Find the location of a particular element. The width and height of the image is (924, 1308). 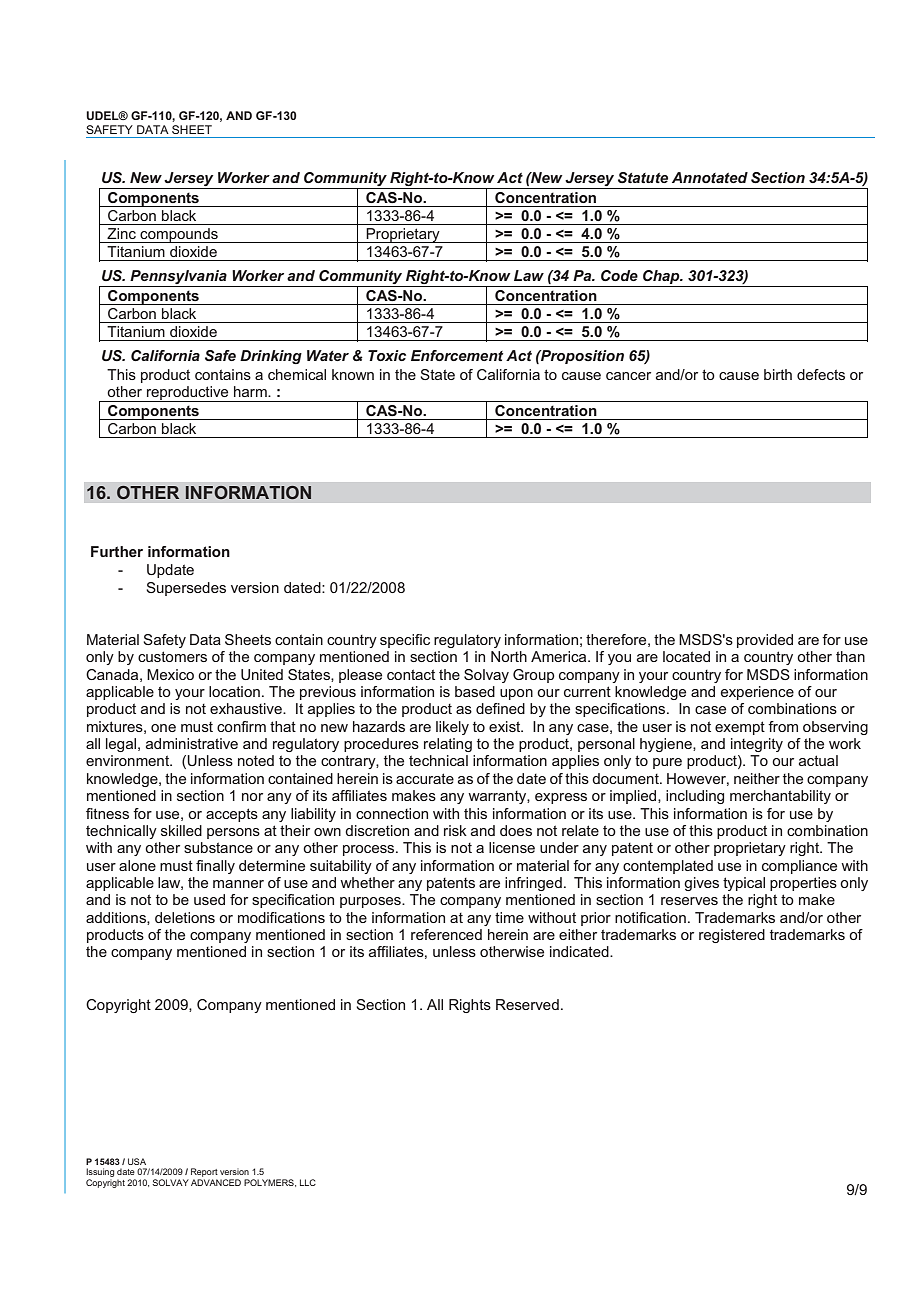

experience is located at coordinates (757, 693).
